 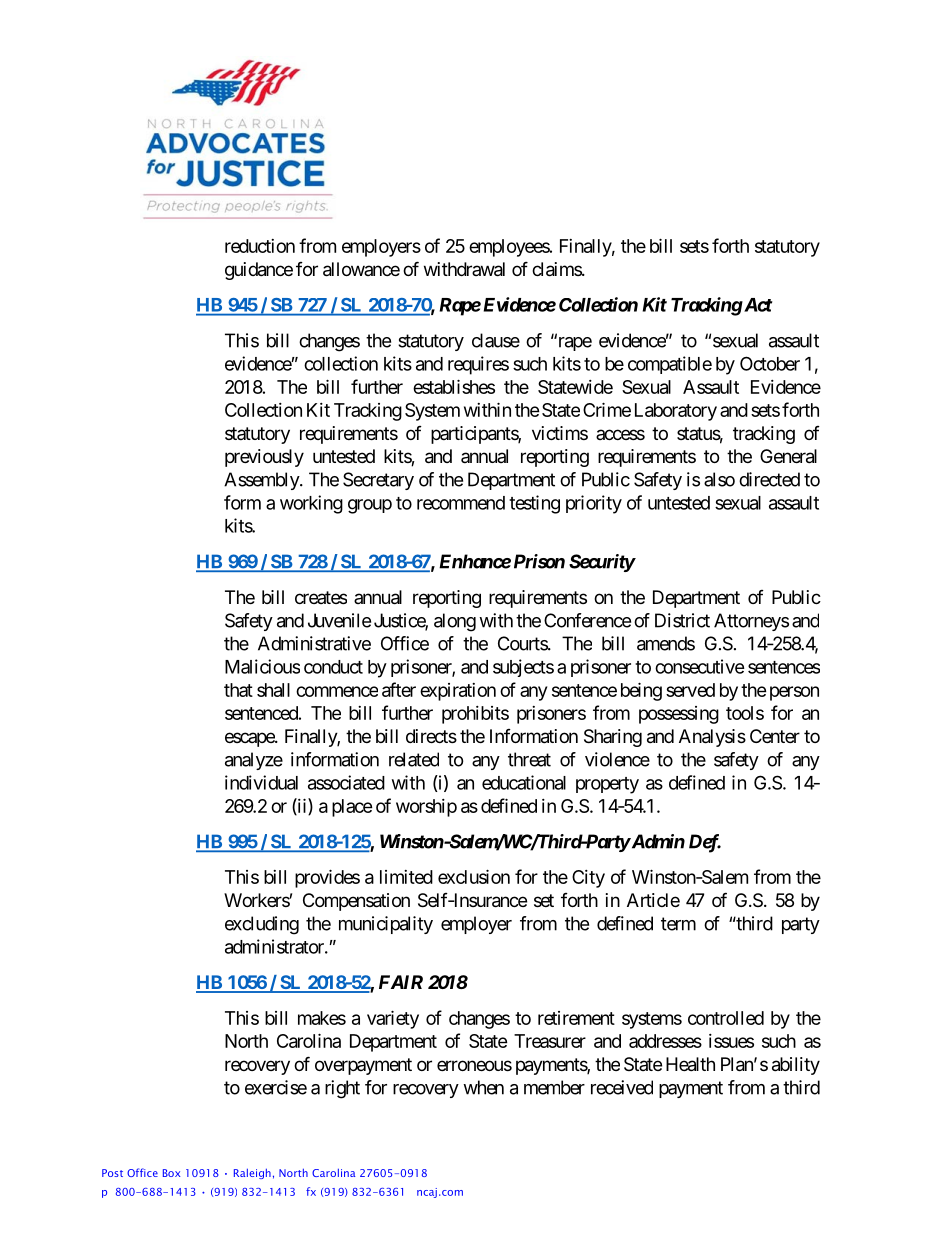 What do you see at coordinates (770, 363) in the document?
I see `October` at bounding box center [770, 363].
